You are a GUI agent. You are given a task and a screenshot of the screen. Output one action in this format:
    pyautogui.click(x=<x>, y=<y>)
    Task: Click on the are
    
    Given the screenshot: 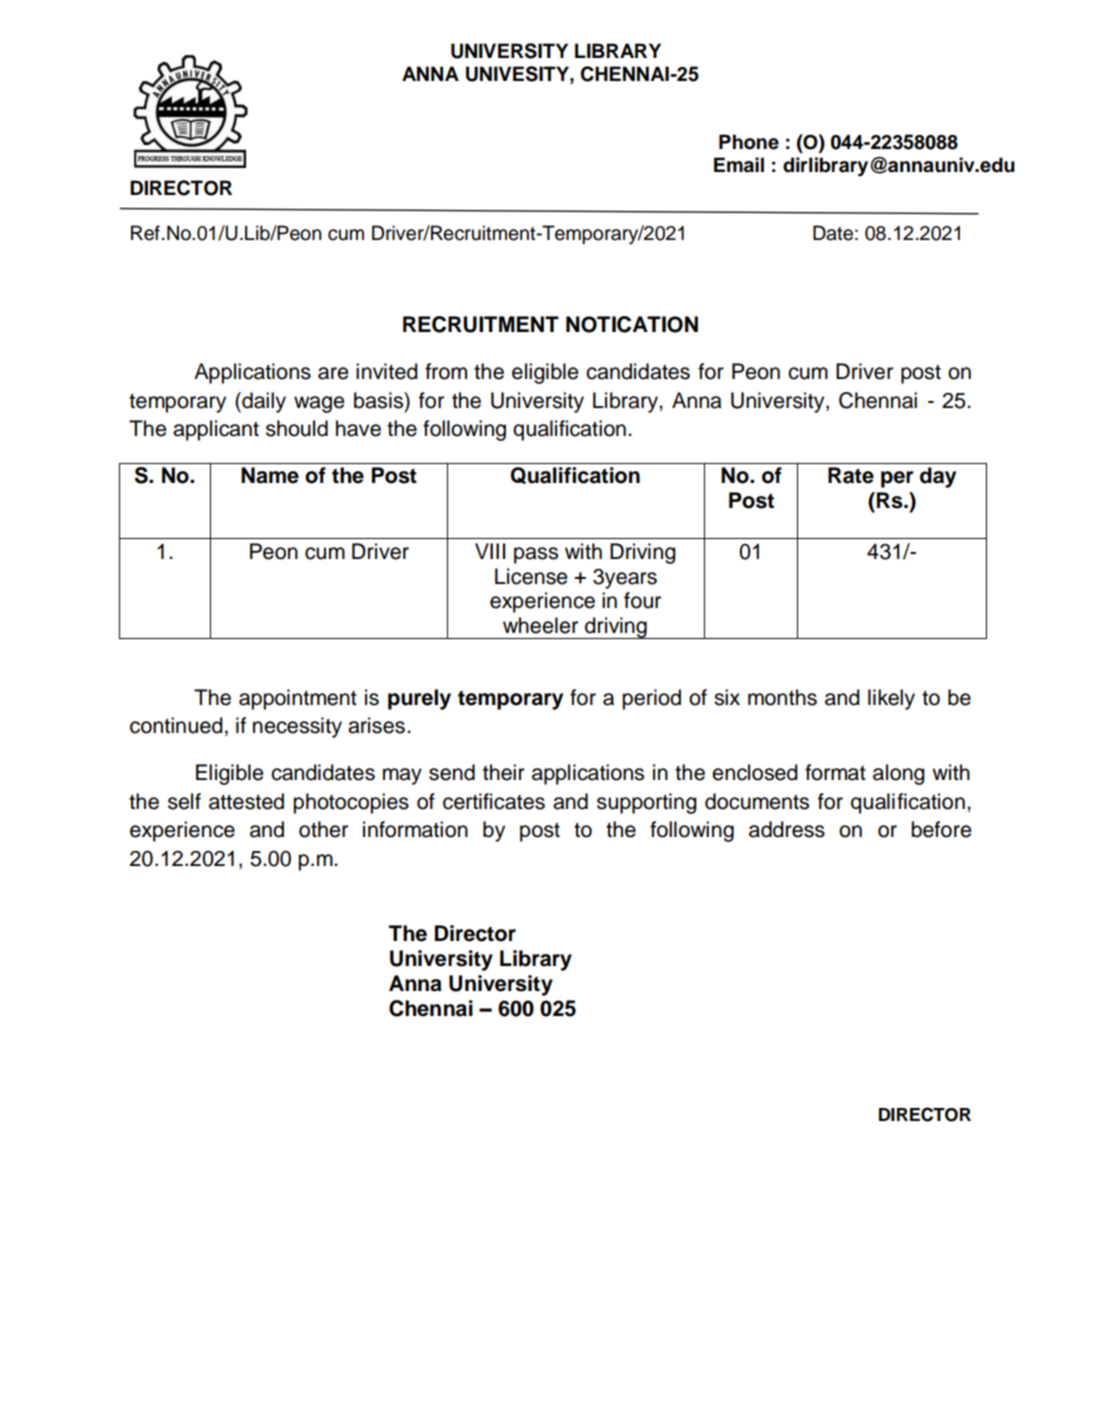 What is the action you would take?
    pyautogui.click(x=333, y=373)
